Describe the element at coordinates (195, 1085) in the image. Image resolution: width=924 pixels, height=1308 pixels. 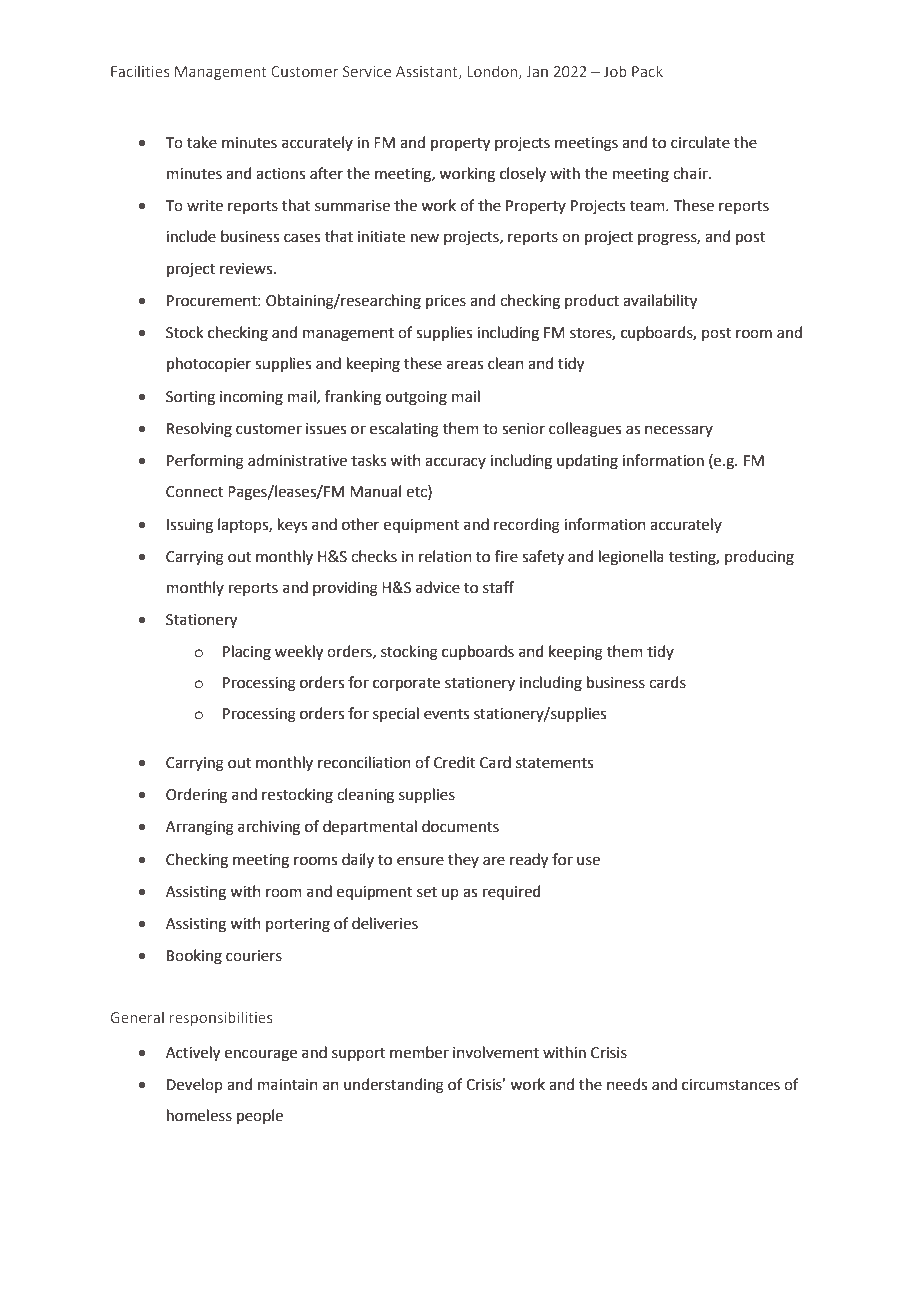
I see `Develop` at that location.
